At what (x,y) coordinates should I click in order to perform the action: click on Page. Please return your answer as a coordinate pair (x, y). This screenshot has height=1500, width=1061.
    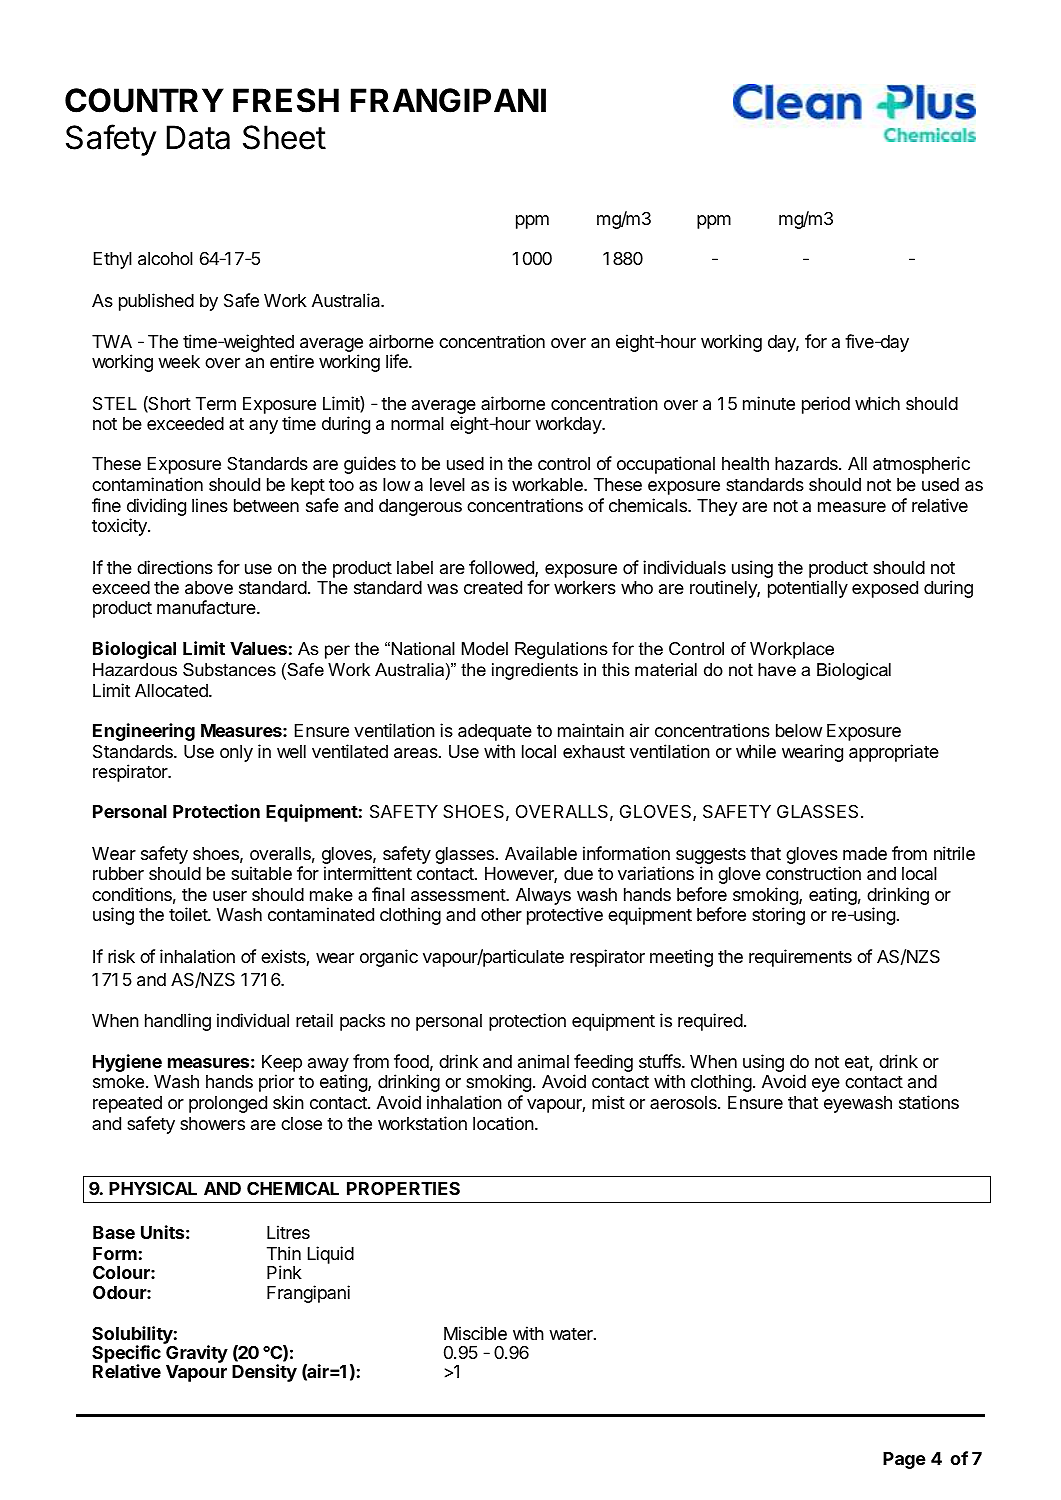
    Looking at the image, I should click on (904, 1460).
